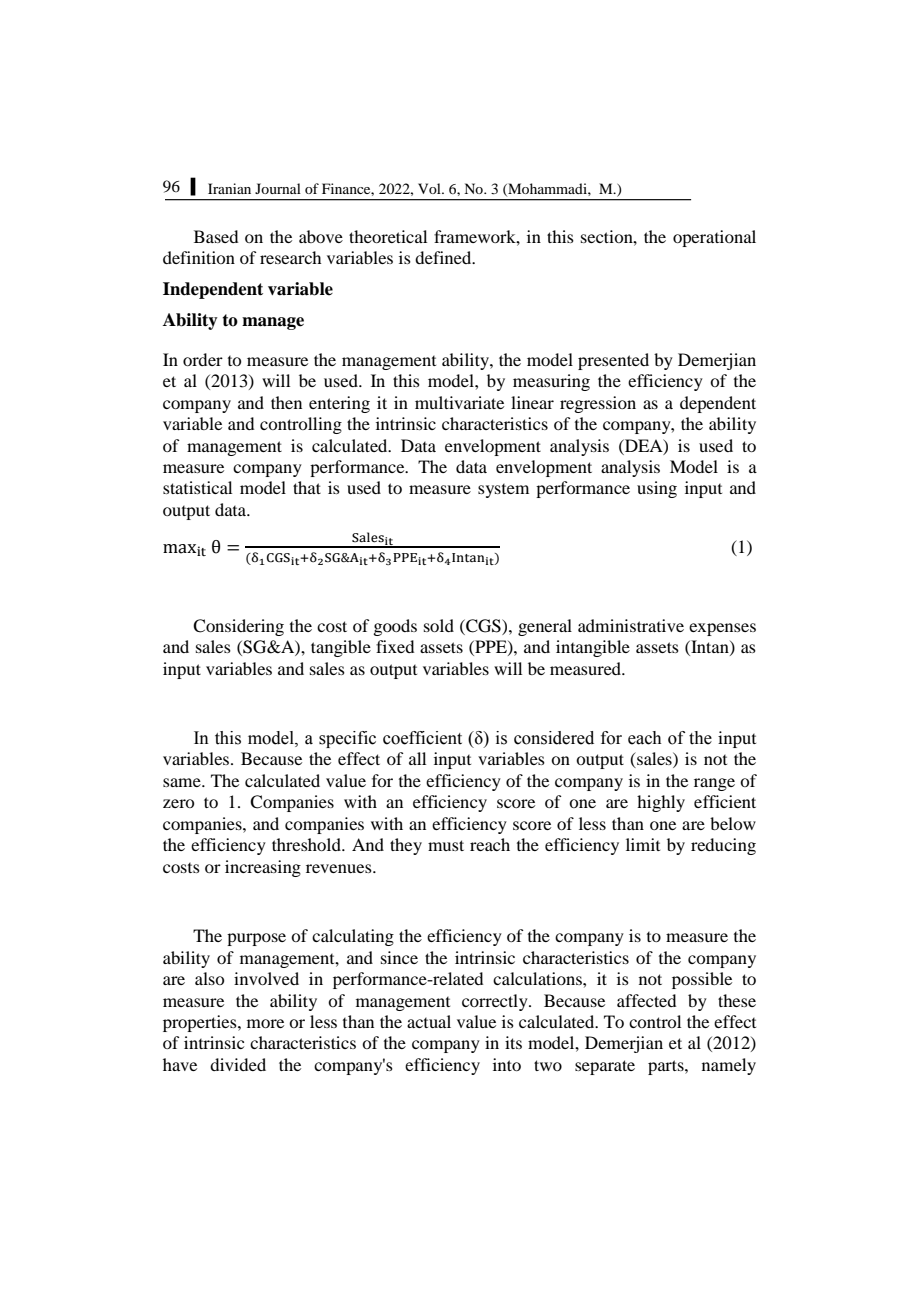 The width and height of the page is (924, 1308). What do you see at coordinates (503, 491) in the page?
I see `system` at bounding box center [503, 491].
